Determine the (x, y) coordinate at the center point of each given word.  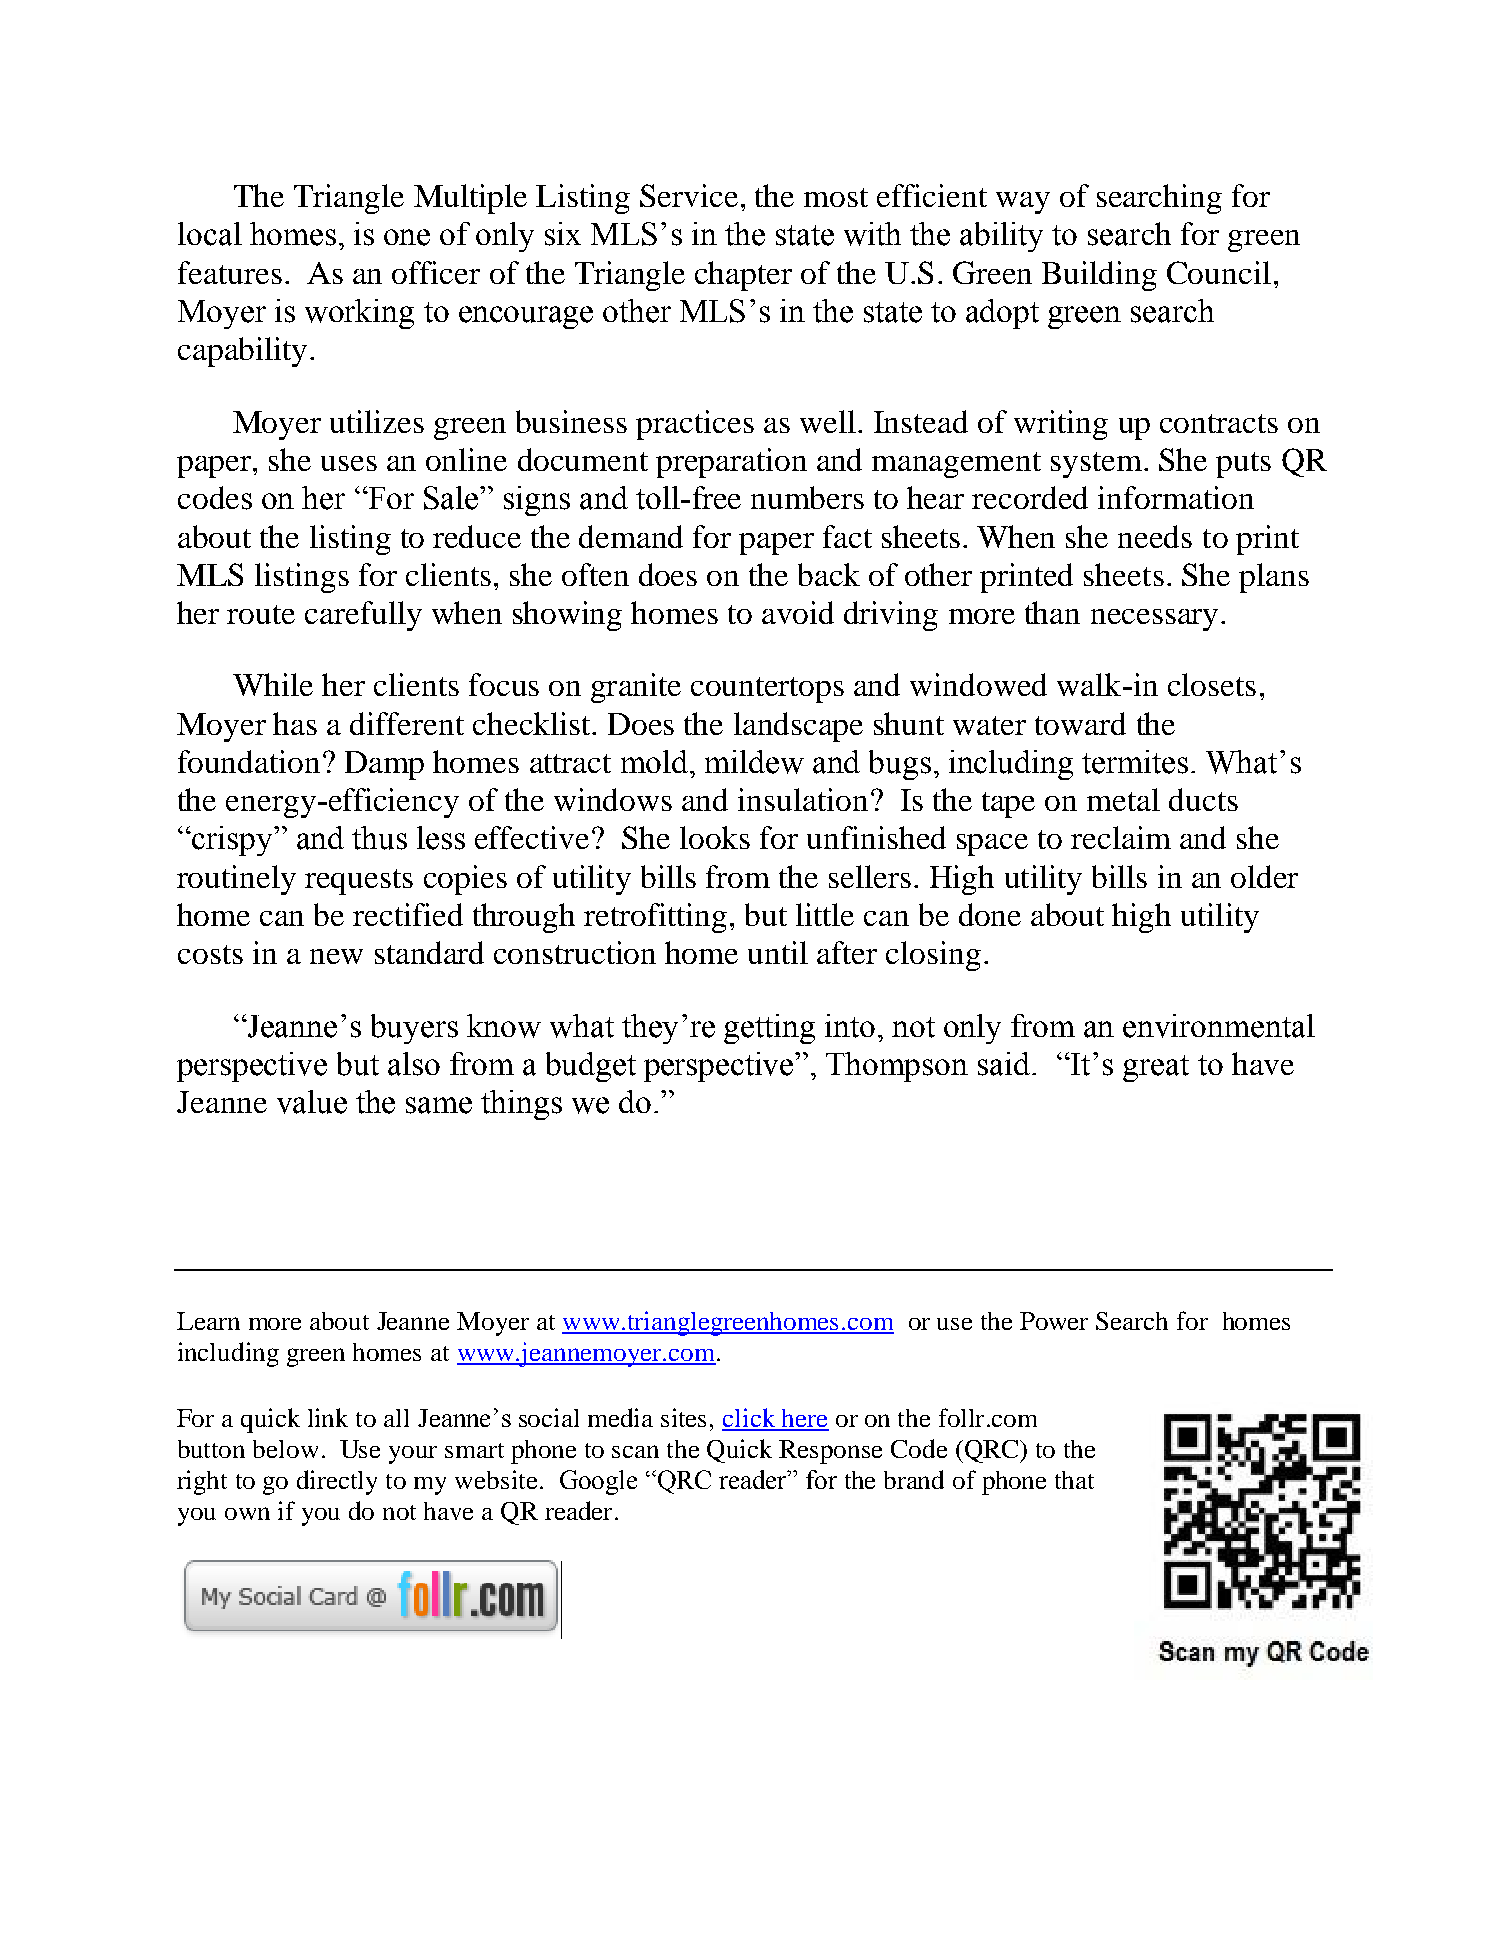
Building (1099, 276)
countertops (767, 690)
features (230, 272)
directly (337, 1482)
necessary (1154, 620)
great (1156, 1068)
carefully (363, 616)
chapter (743, 276)
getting (769, 1029)
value (312, 1102)
